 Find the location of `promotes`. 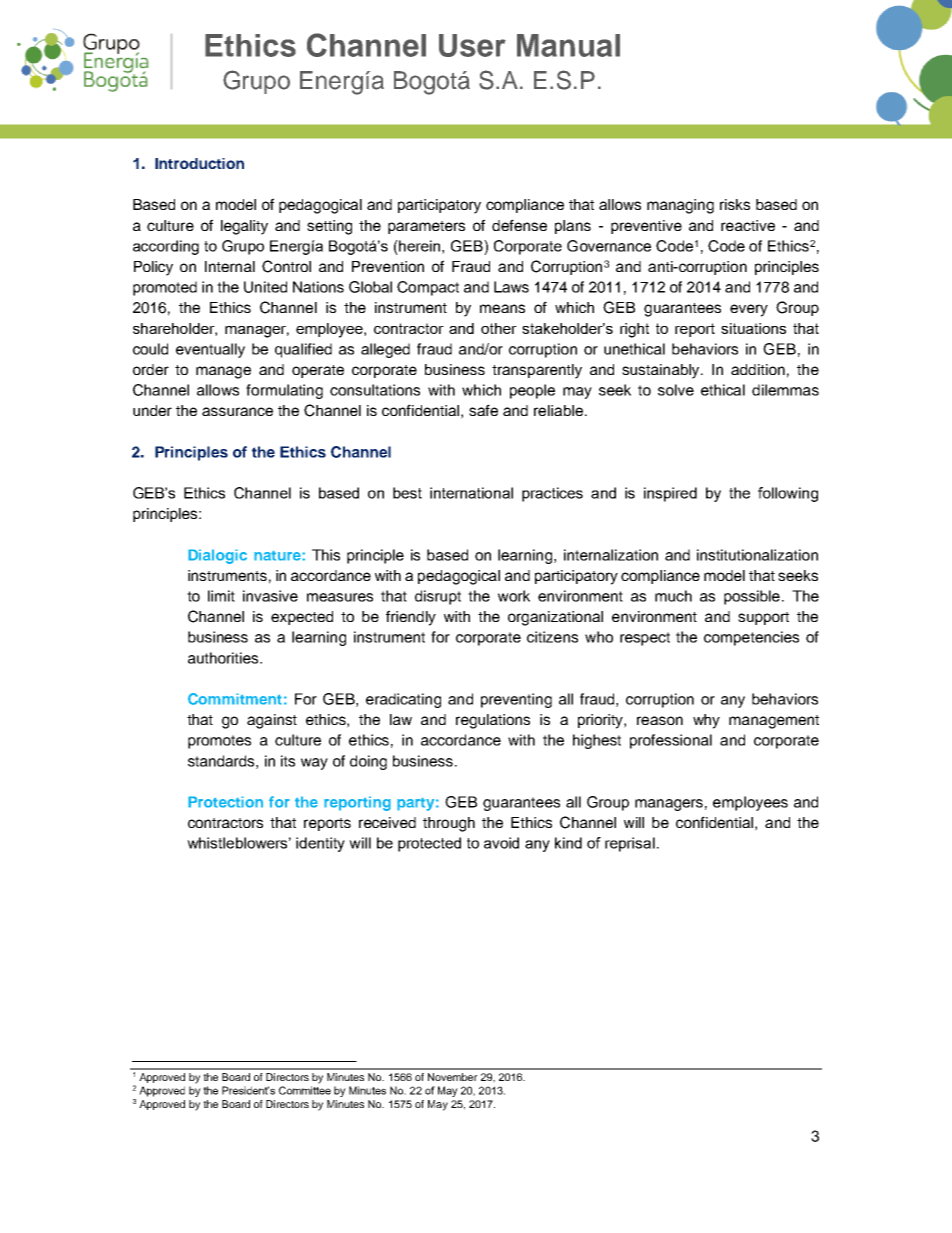

promotes is located at coordinates (219, 742).
